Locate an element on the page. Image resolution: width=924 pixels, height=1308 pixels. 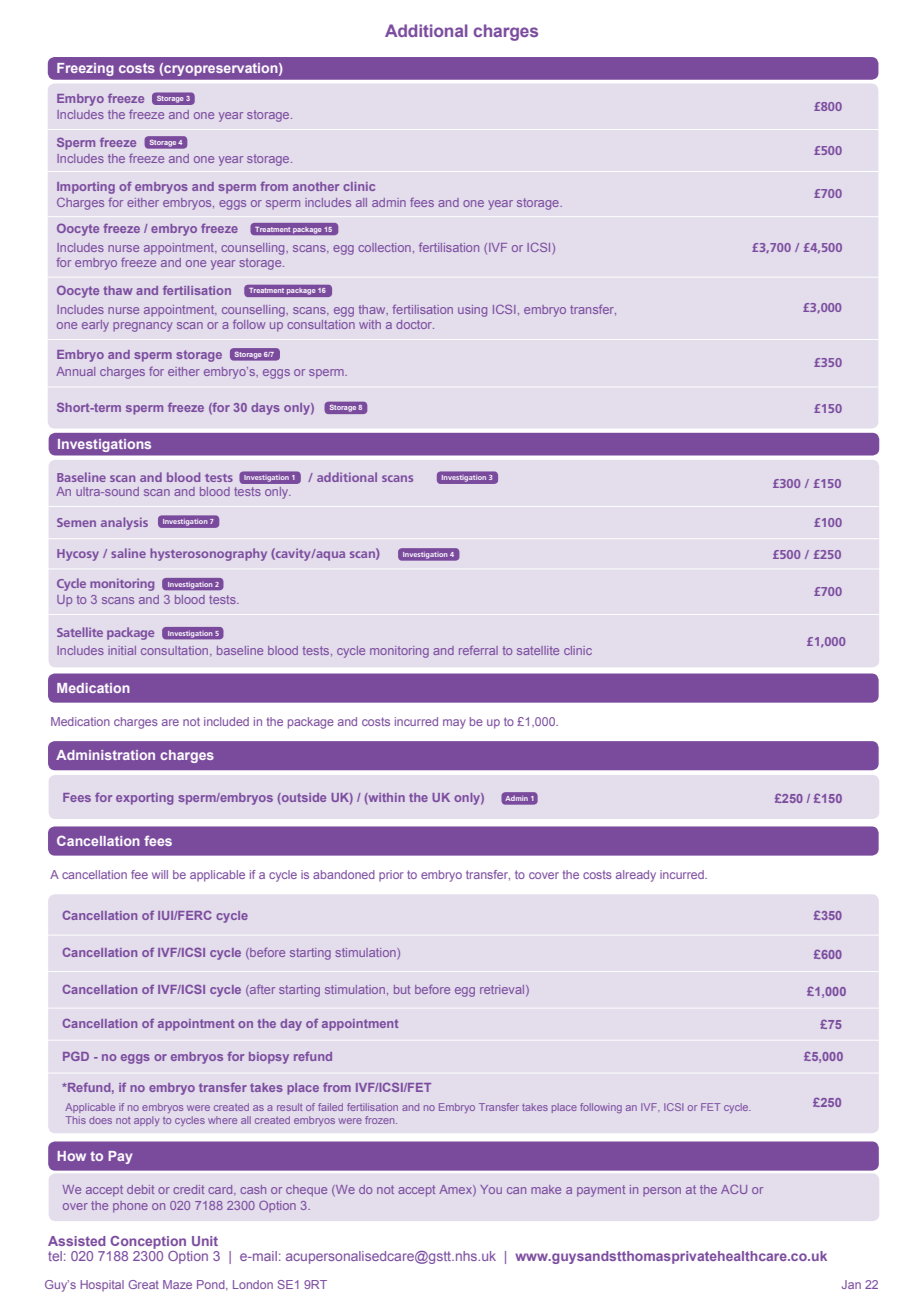
retrieval is located at coordinates (503, 990).
